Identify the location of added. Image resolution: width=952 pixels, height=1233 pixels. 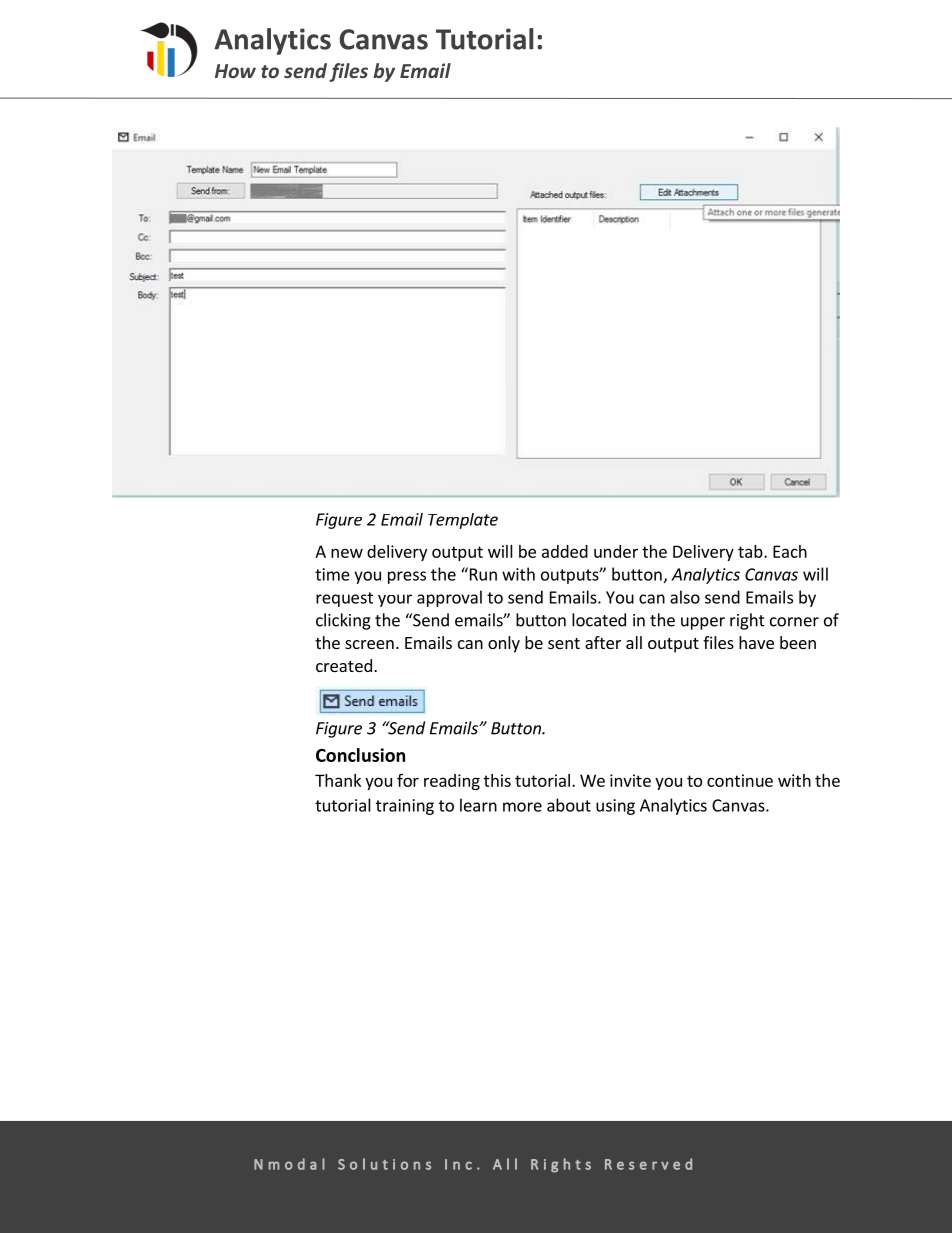
(565, 551).
